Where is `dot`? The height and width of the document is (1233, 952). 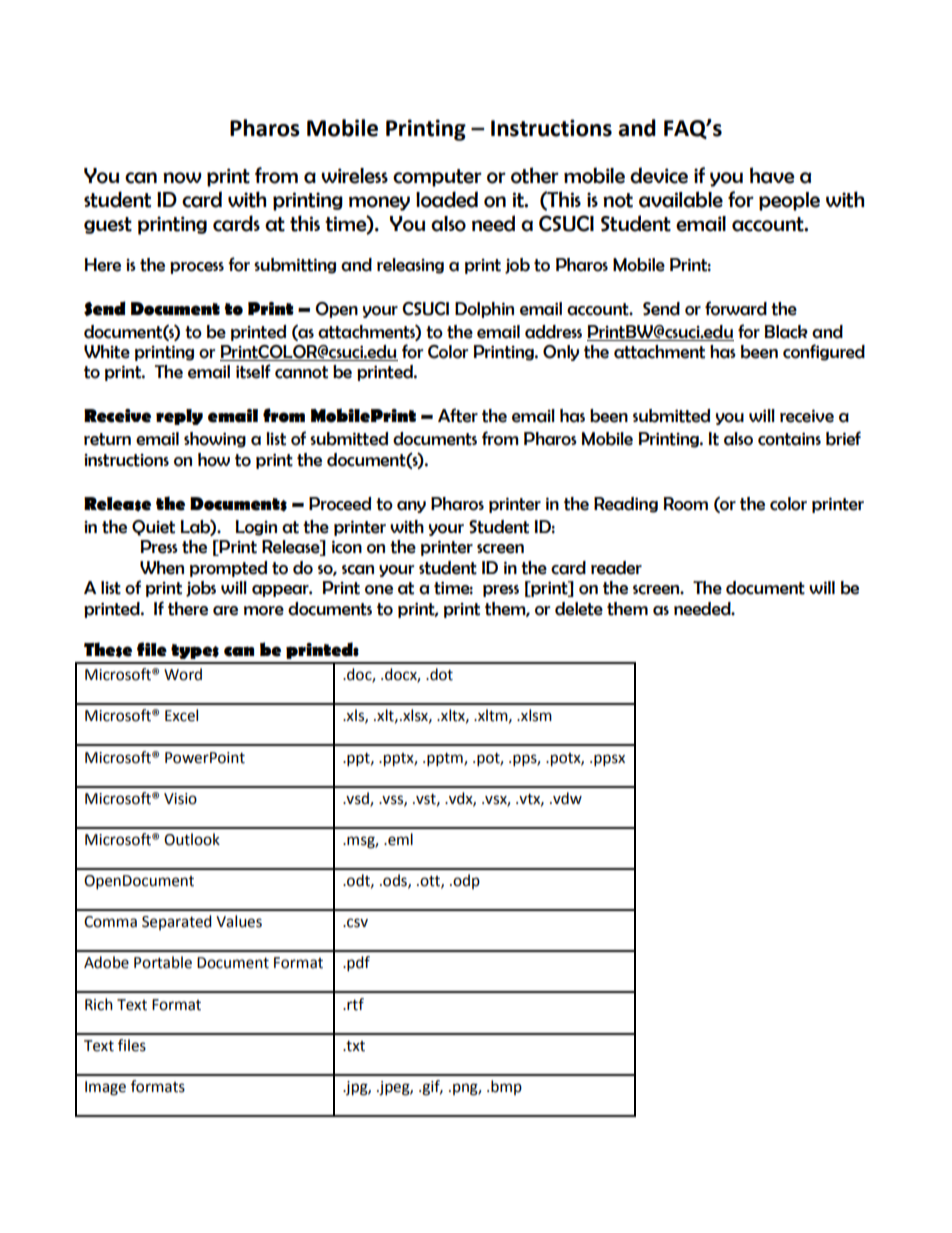
dot is located at coordinates (440, 674).
